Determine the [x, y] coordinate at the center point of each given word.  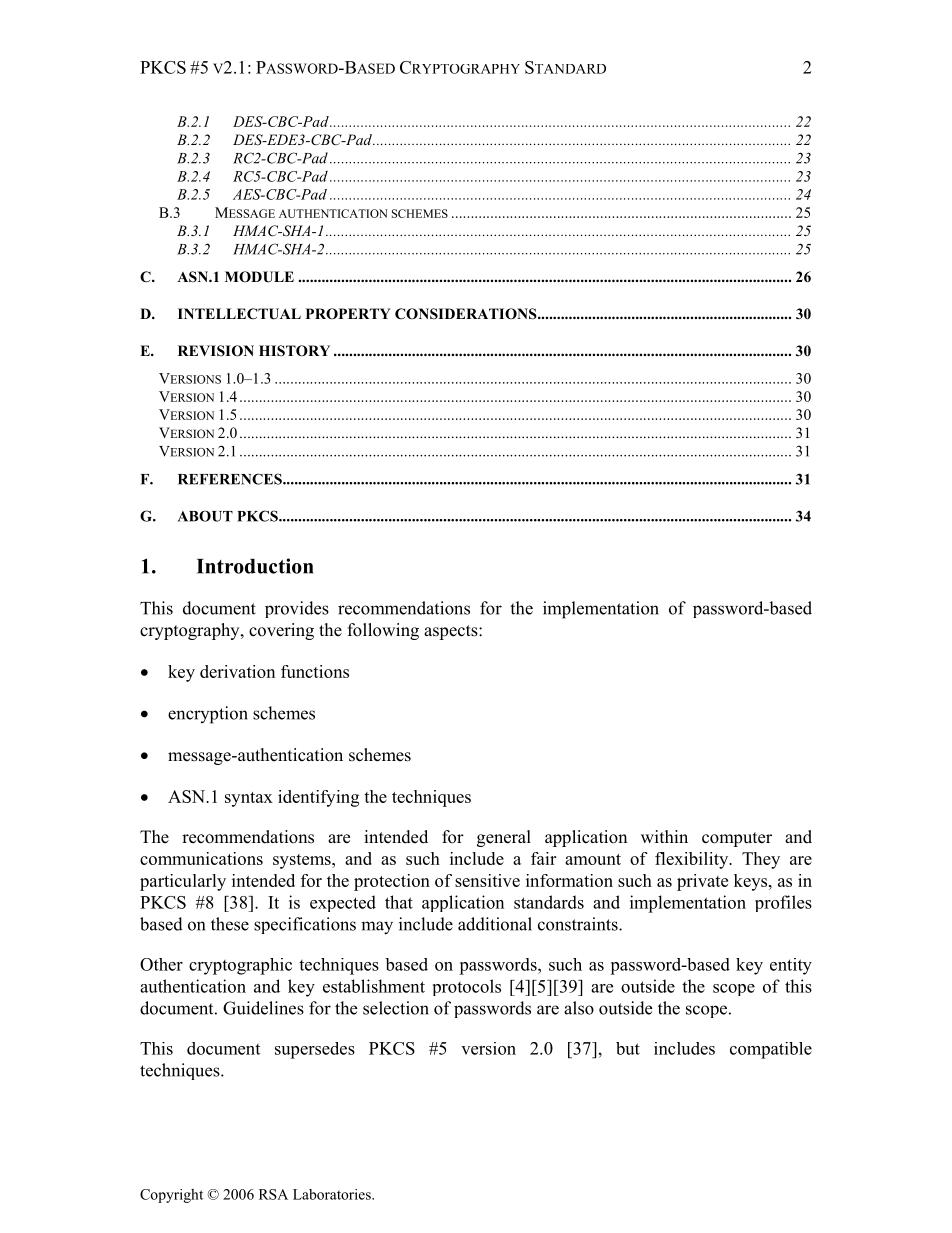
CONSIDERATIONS [467, 314]
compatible [771, 1050]
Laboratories [333, 1194]
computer [737, 839]
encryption [208, 715]
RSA [273, 1194]
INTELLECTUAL [239, 314]
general [504, 838]
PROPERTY [348, 314]
